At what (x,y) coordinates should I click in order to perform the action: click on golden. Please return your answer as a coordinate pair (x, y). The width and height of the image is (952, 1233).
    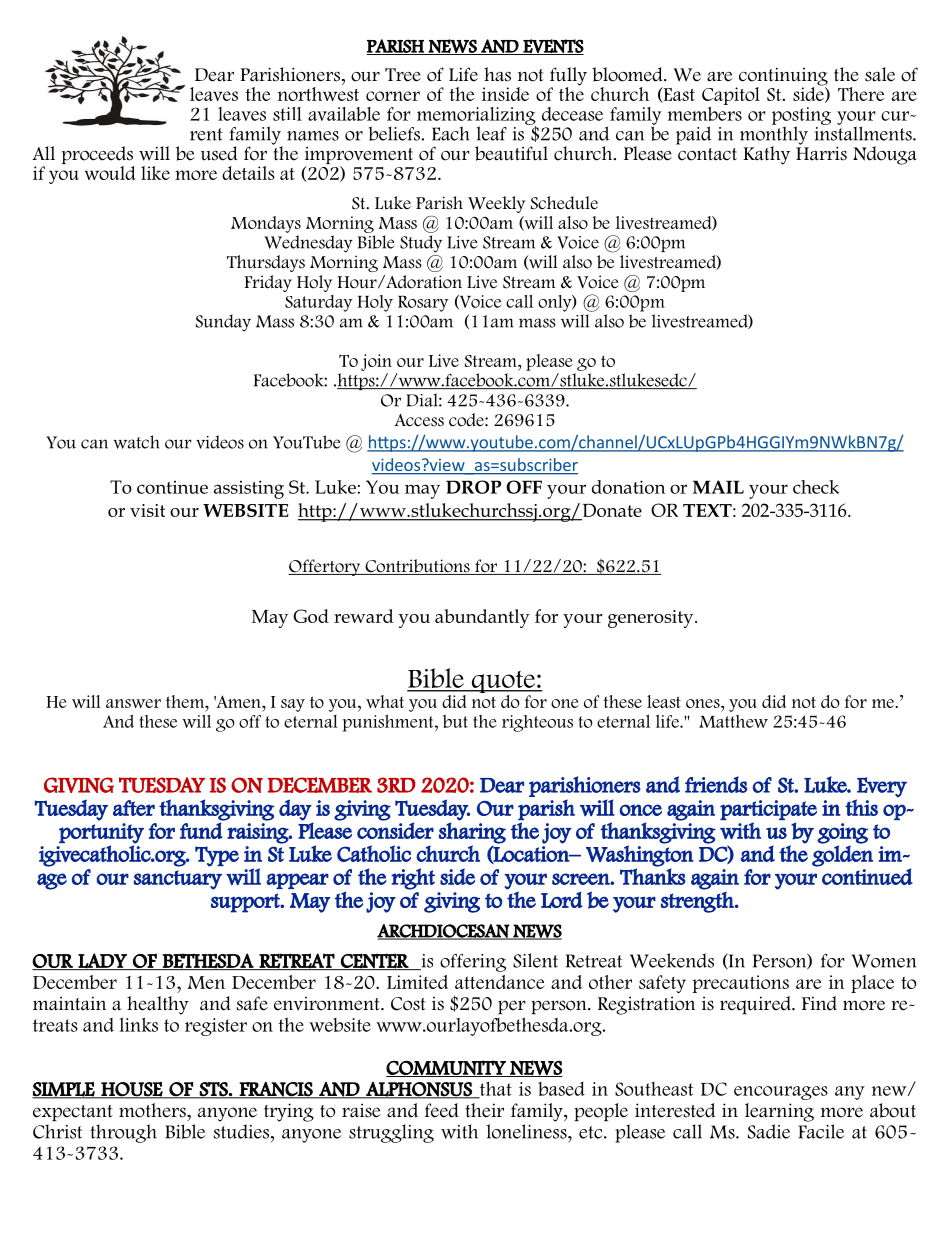
    Looking at the image, I should click on (842, 856).
